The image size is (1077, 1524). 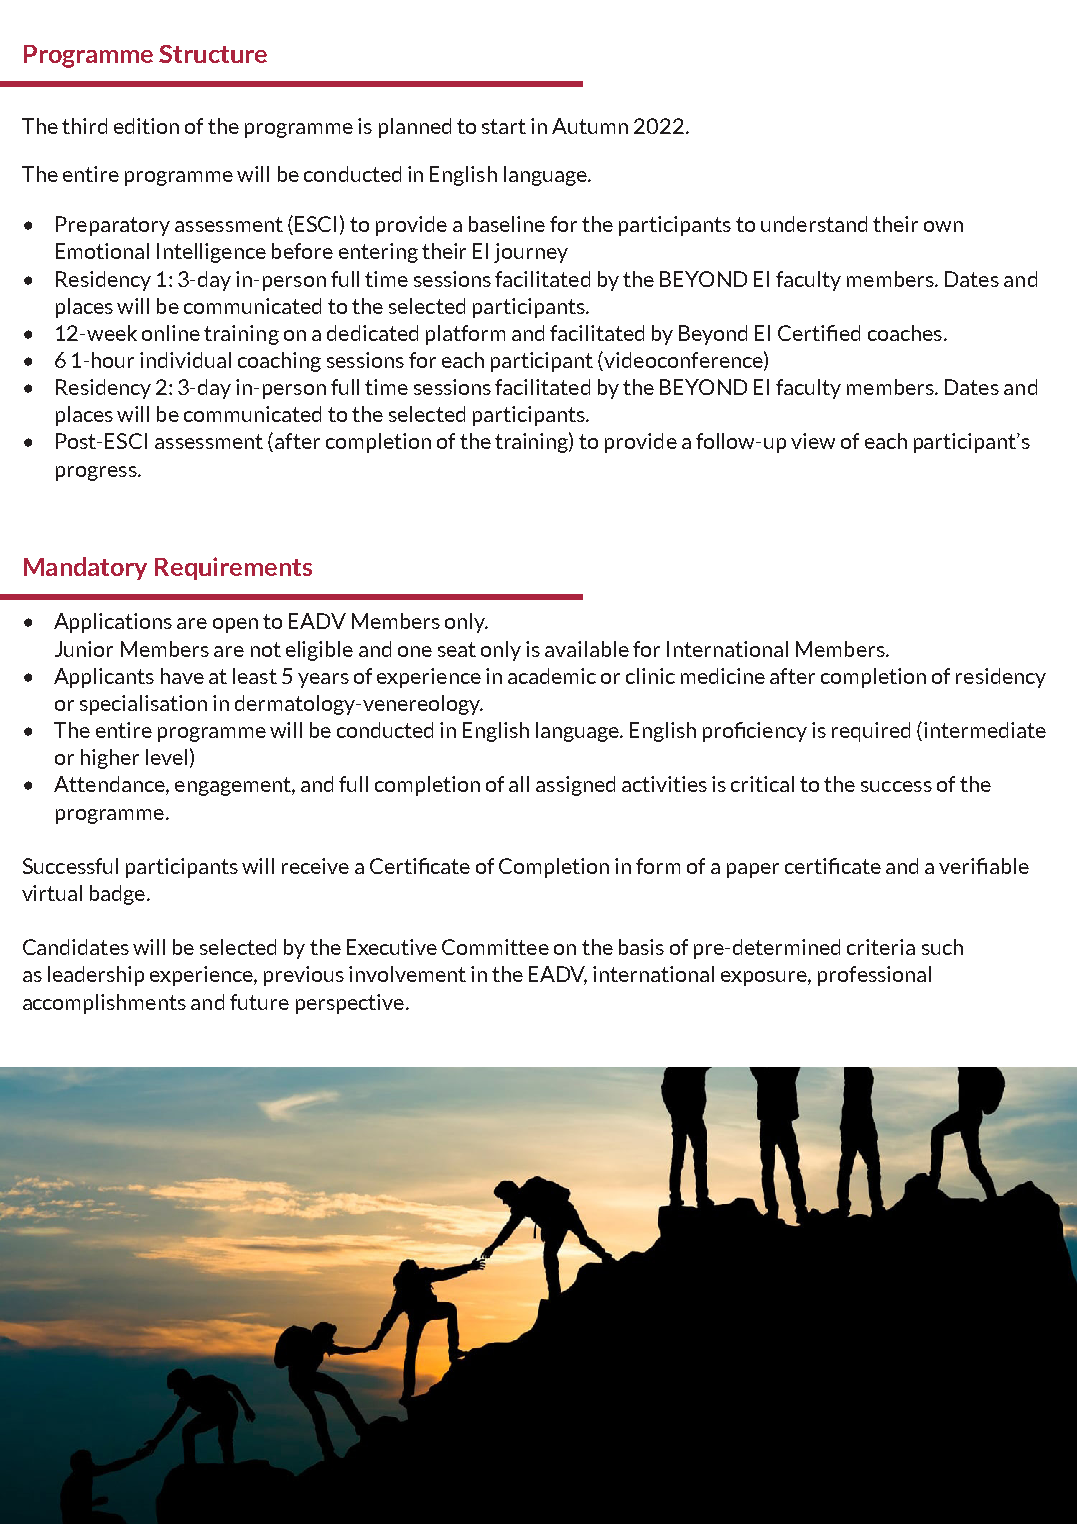 I want to click on required, so click(x=871, y=732).
